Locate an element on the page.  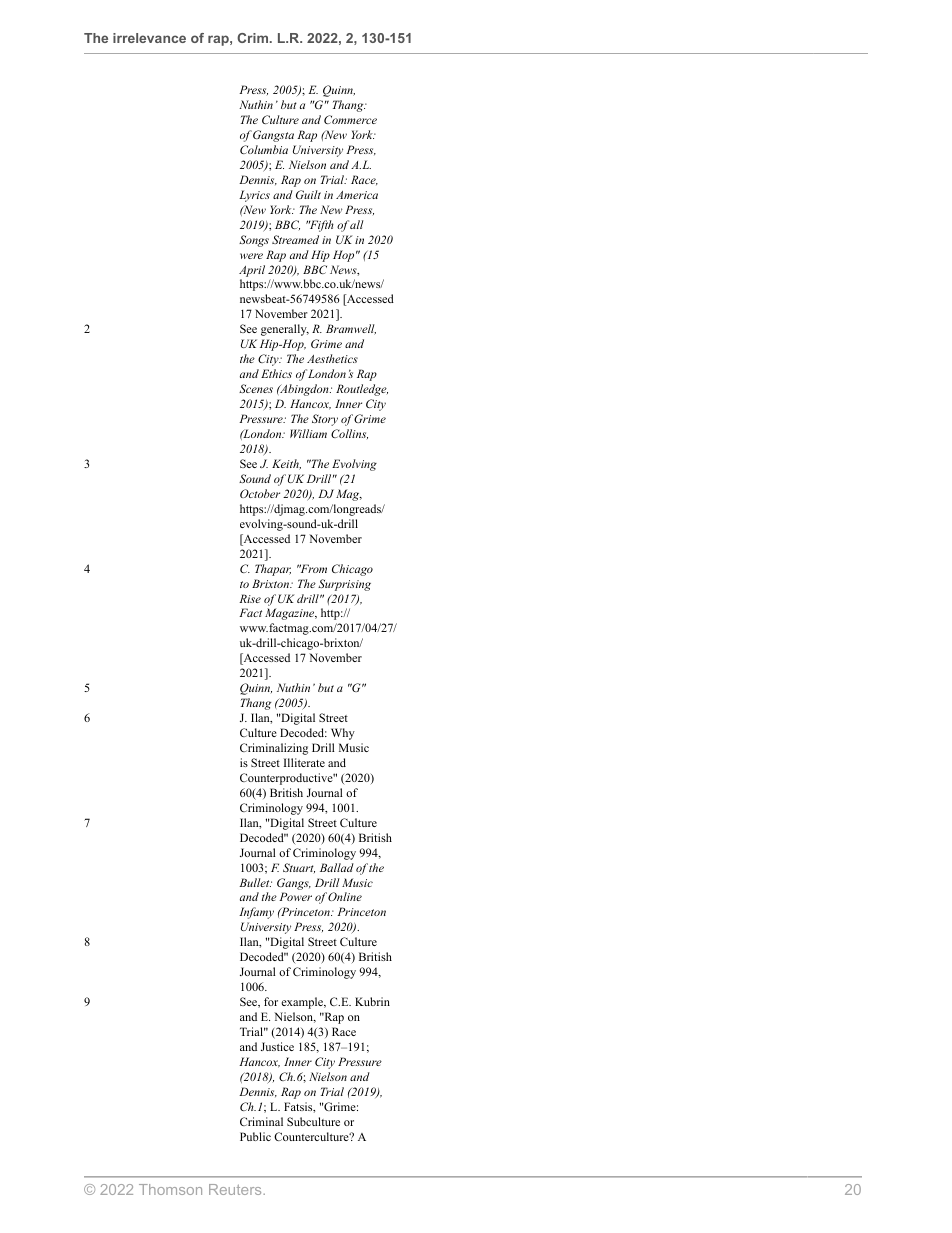
Magazine is located at coordinates (291, 614).
